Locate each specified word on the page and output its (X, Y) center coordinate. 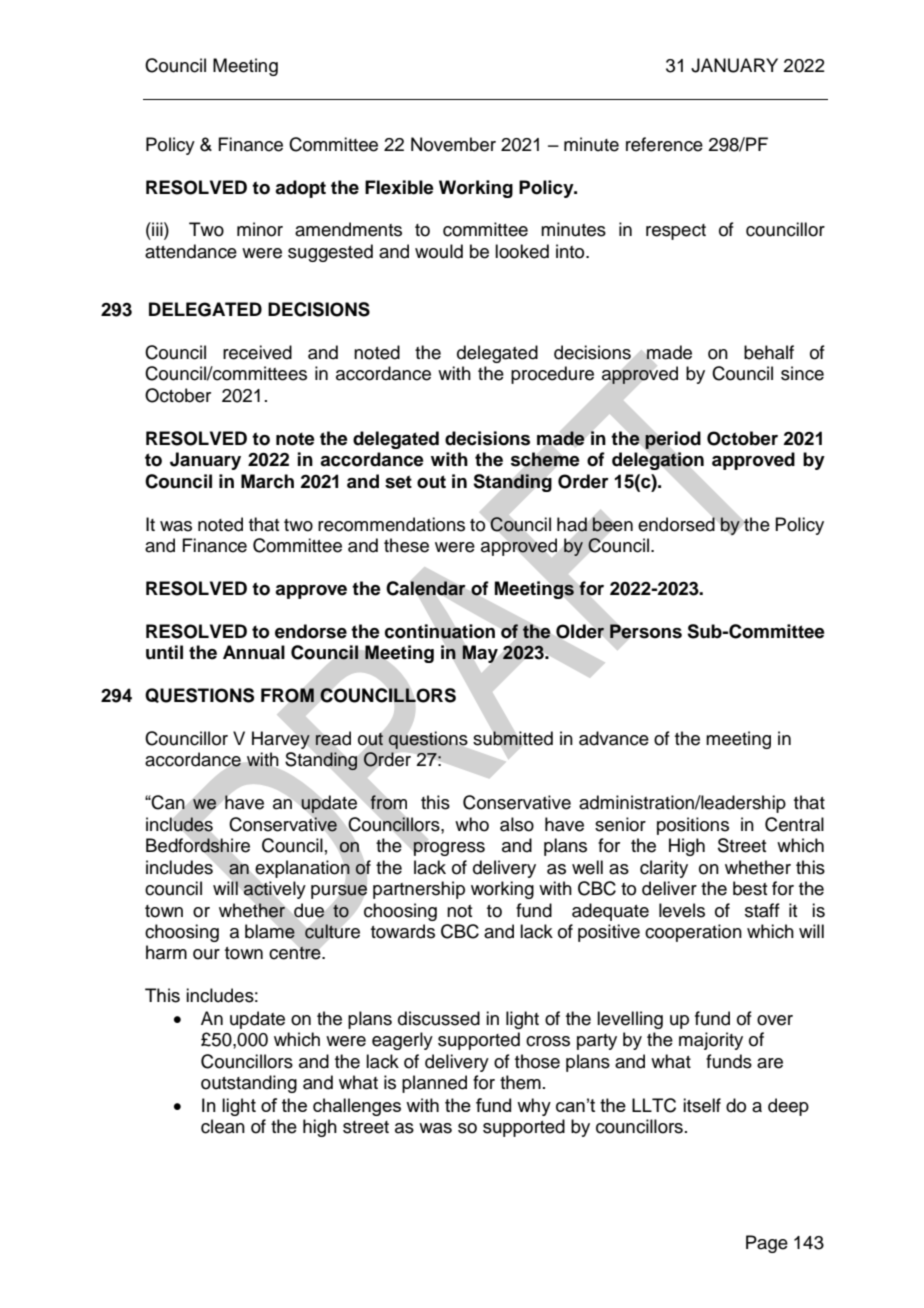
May (480, 654)
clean (223, 1126)
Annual (254, 652)
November (453, 144)
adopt (300, 189)
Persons (646, 631)
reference (664, 144)
